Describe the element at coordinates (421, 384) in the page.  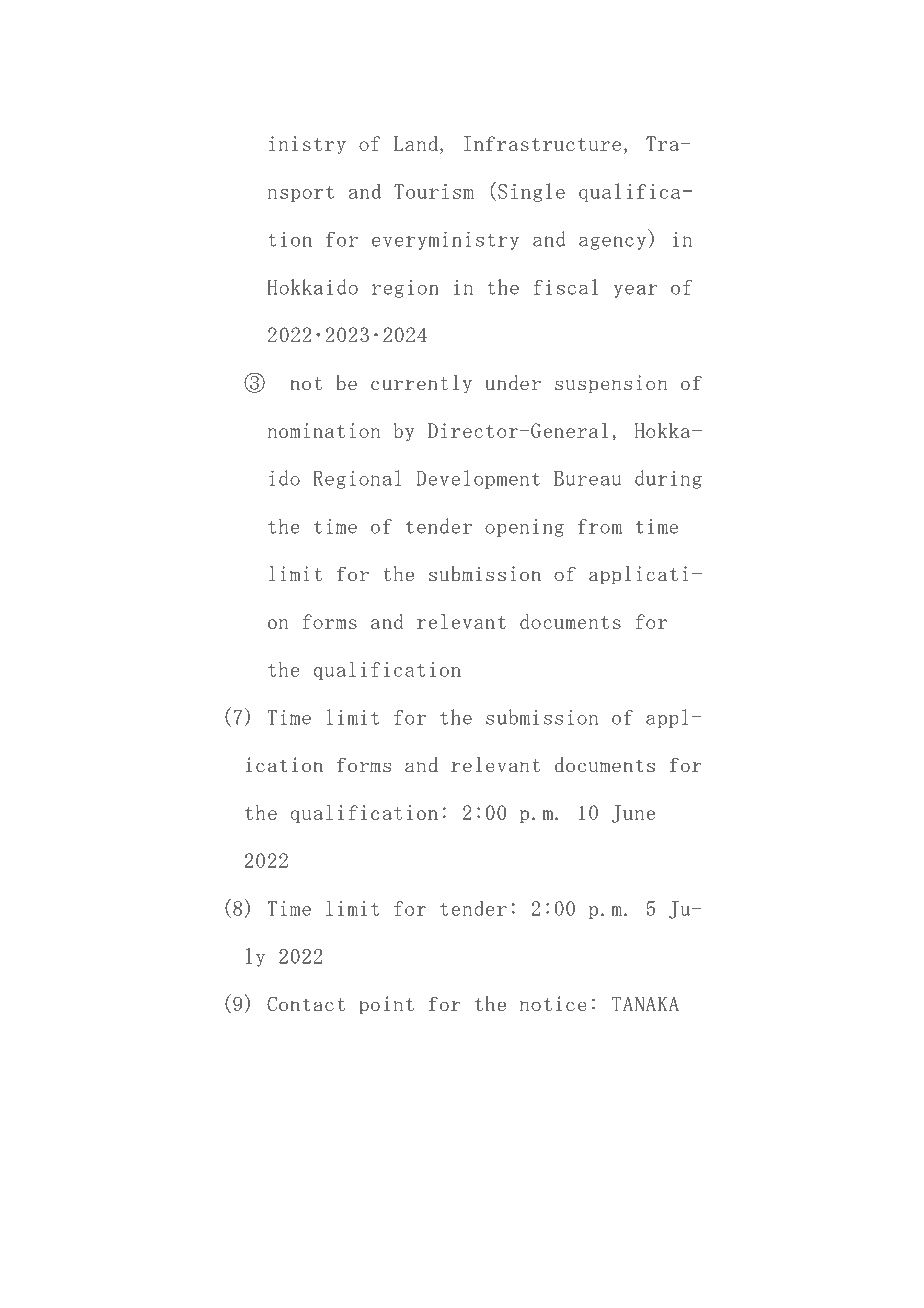
I see `currently` at that location.
